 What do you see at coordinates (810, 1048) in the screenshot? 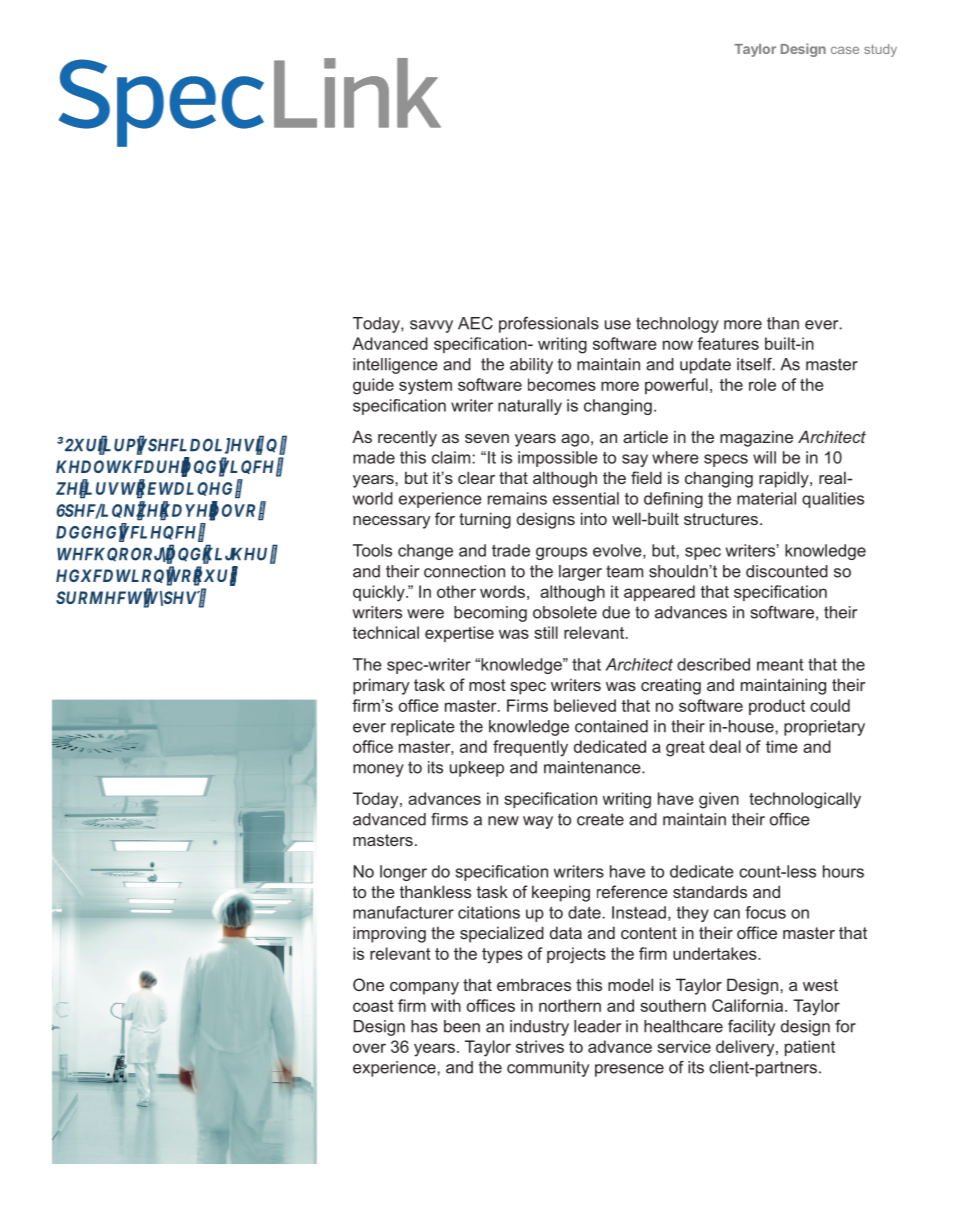
I see `patient` at bounding box center [810, 1048].
